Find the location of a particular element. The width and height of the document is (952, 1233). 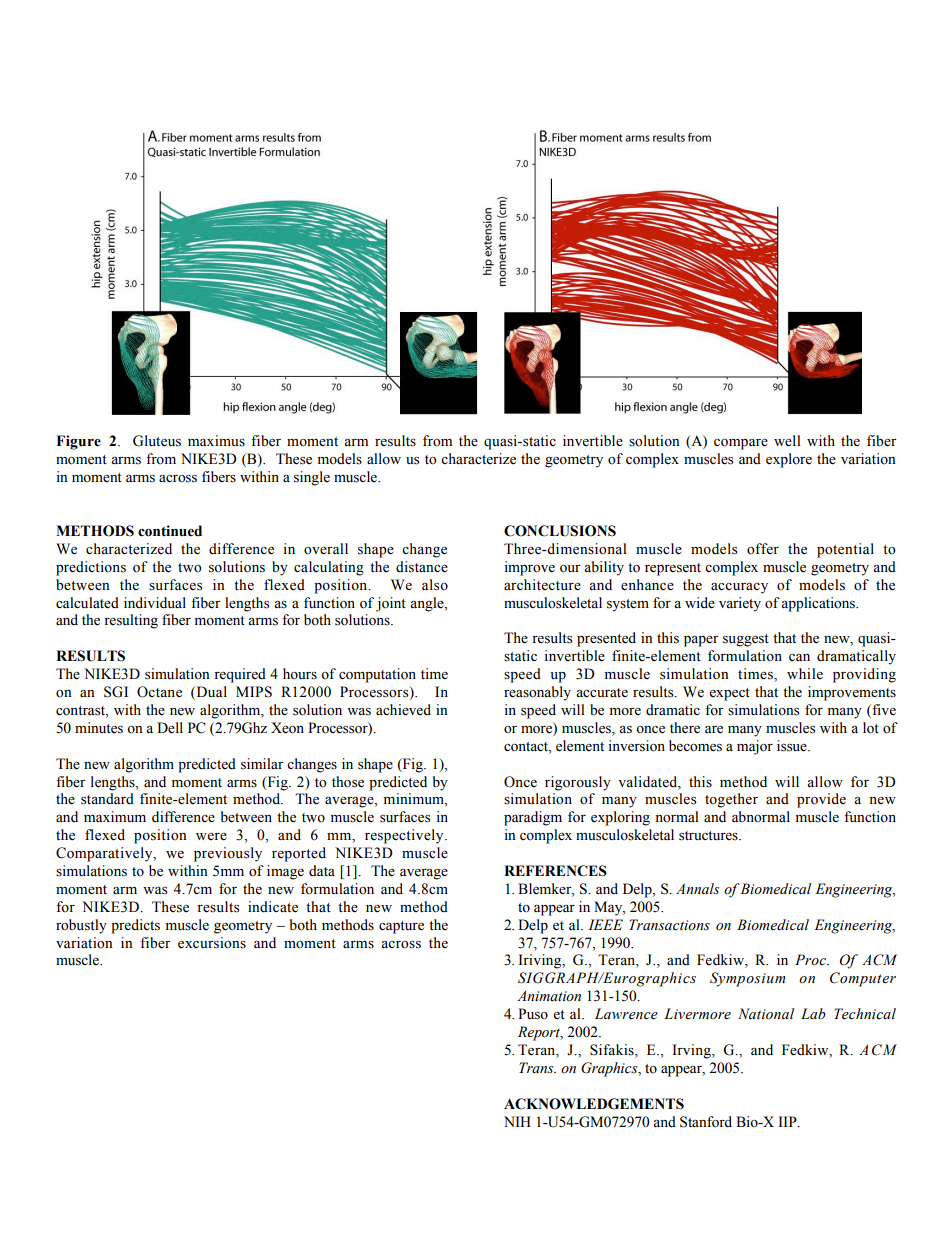

single is located at coordinates (312, 478).
